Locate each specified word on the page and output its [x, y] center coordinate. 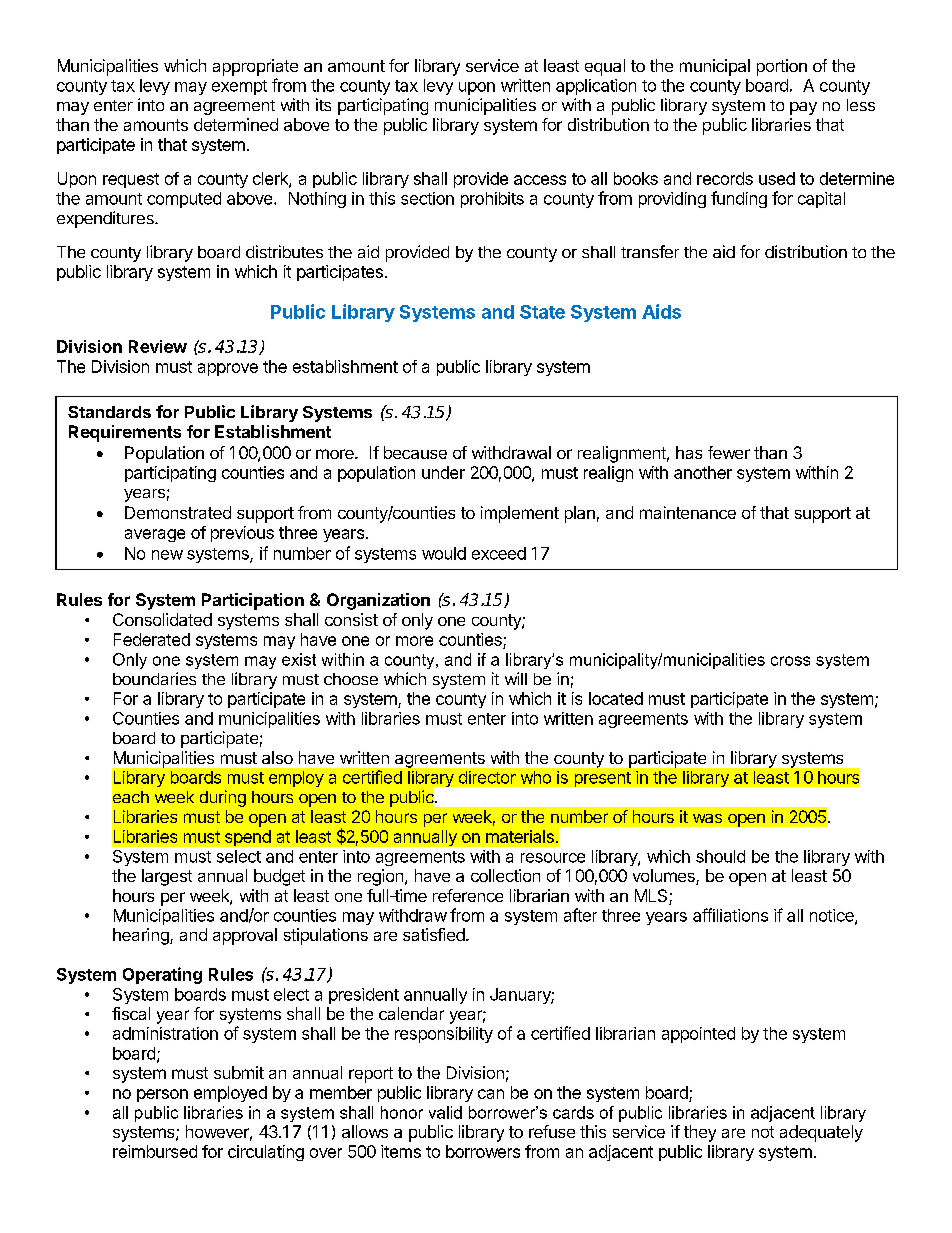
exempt [239, 87]
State [542, 312]
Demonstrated [178, 512]
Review [158, 346]
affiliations [730, 915]
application [596, 87]
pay [803, 108]
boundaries [154, 678]
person [162, 1095]
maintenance [688, 512]
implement [520, 514]
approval [245, 936]
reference [468, 895]
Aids [661, 311]
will [516, 678]
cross [790, 661]
